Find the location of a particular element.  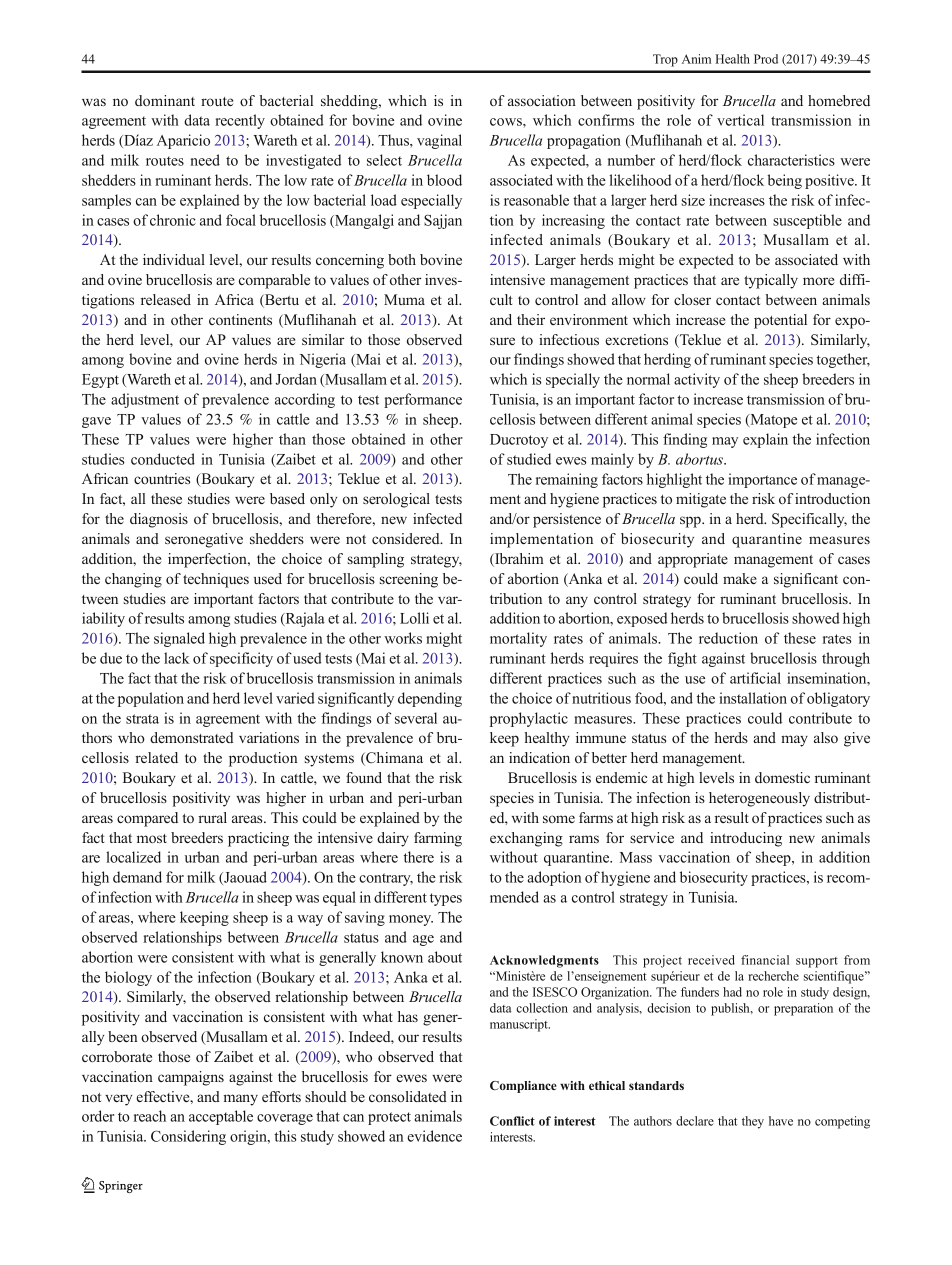

make is located at coordinates (740, 578).
